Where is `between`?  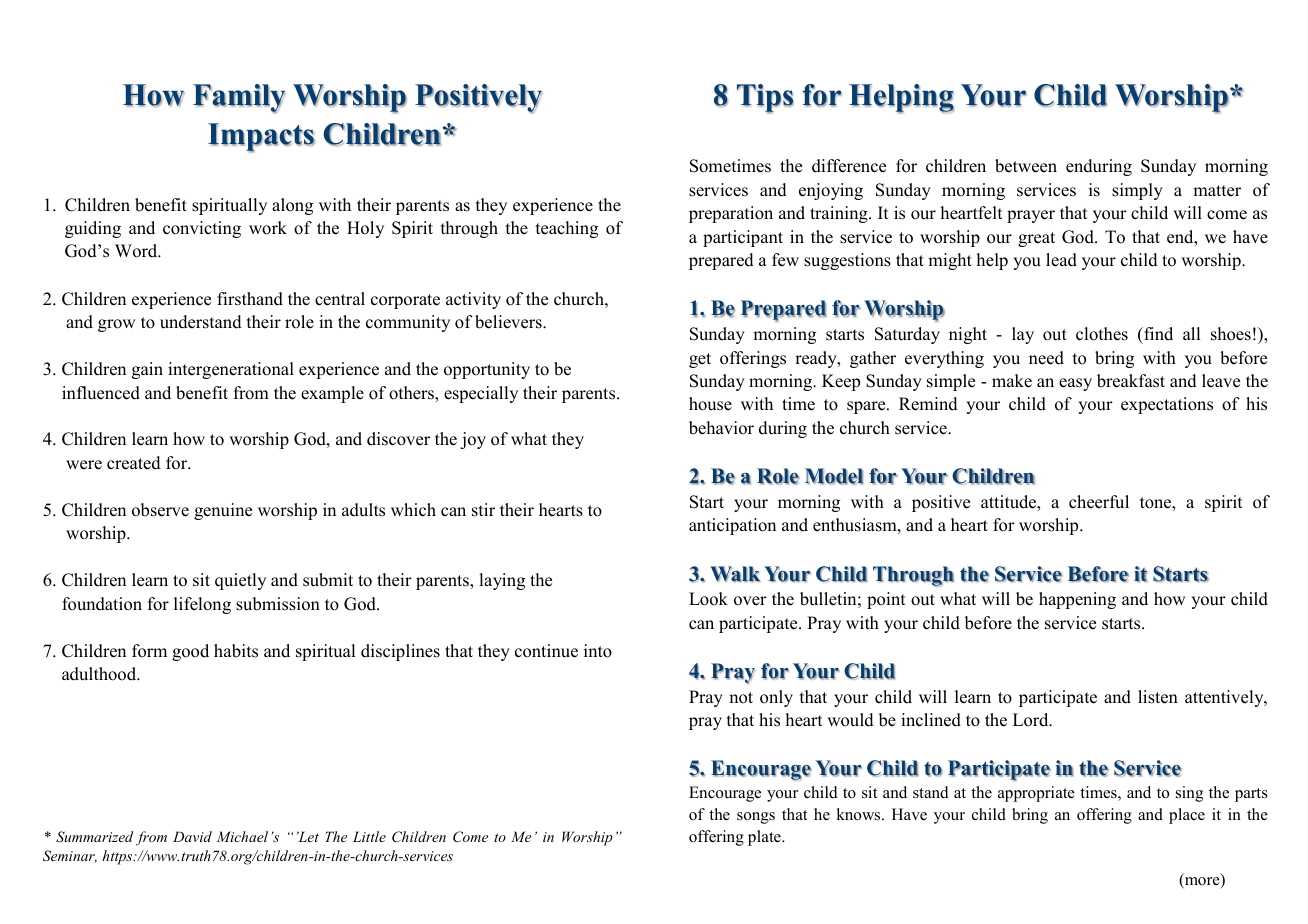 between is located at coordinates (1026, 166).
